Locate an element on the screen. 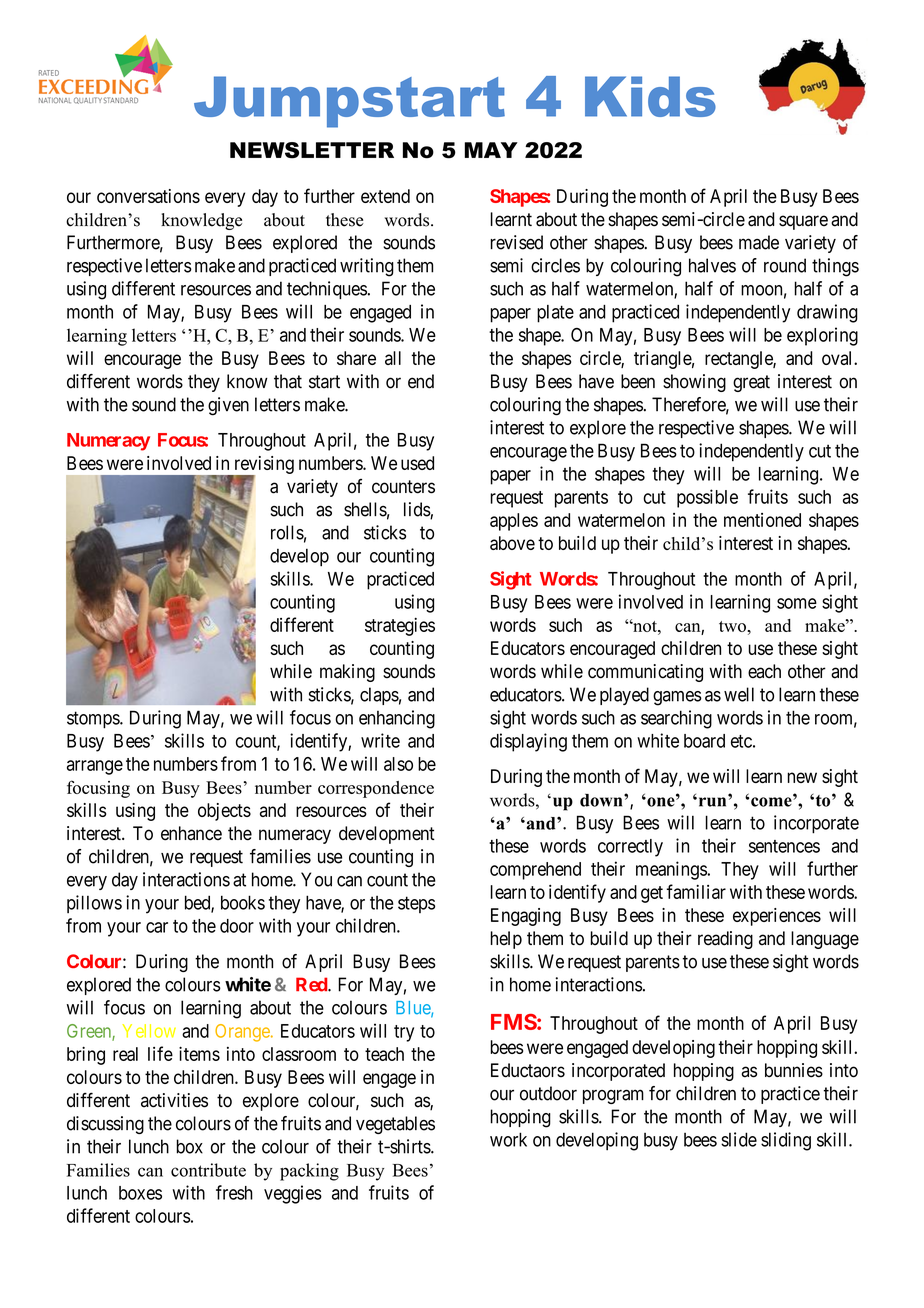  conversations is located at coordinates (148, 196).
